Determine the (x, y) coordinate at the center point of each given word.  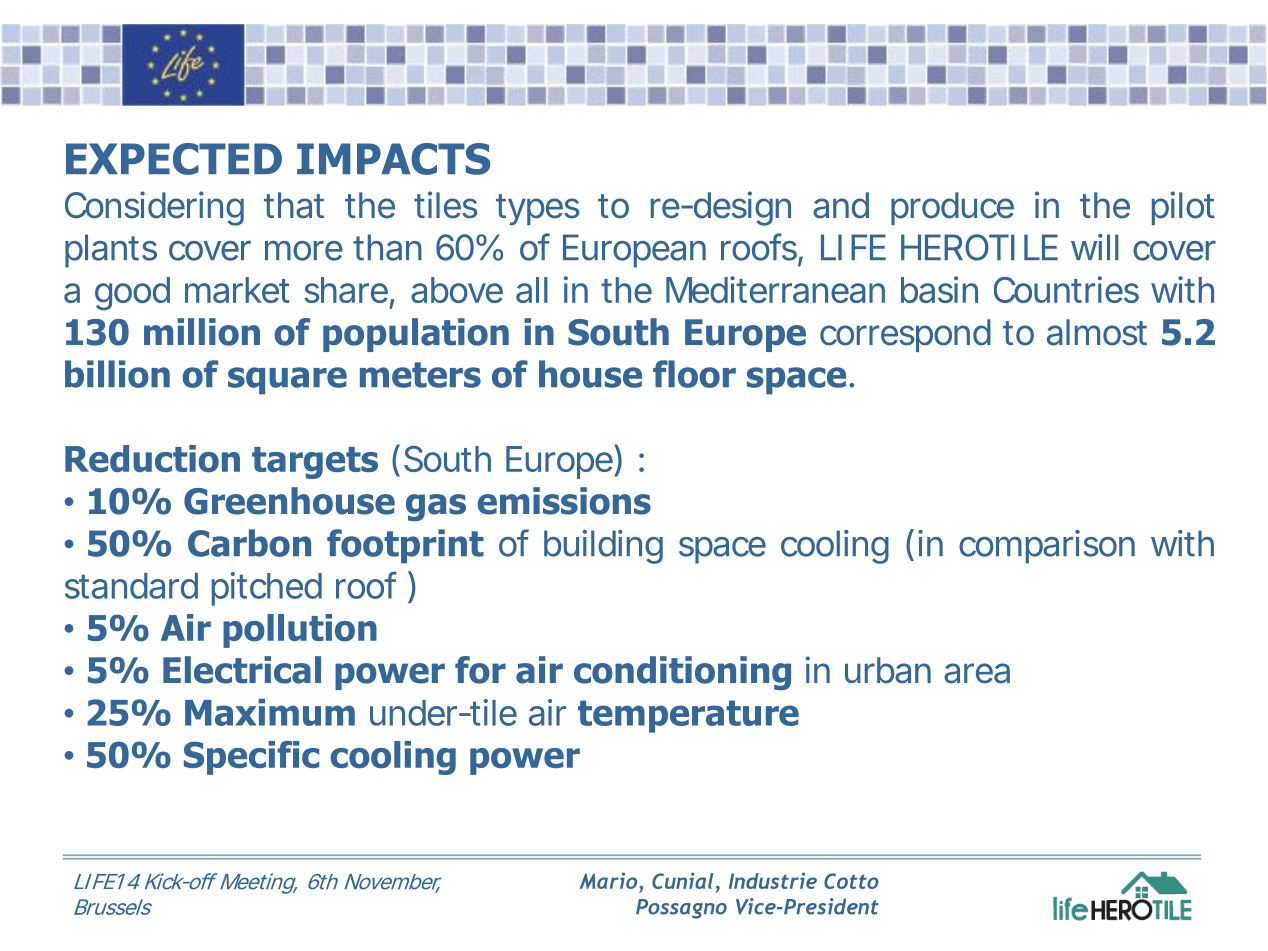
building (603, 547)
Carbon (249, 543)
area (977, 673)
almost (1097, 332)
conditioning (682, 673)
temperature (688, 716)
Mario (610, 882)
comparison (1047, 547)
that (294, 205)
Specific (251, 758)
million (202, 332)
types (538, 210)
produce (952, 208)
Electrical (242, 670)
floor (694, 374)
